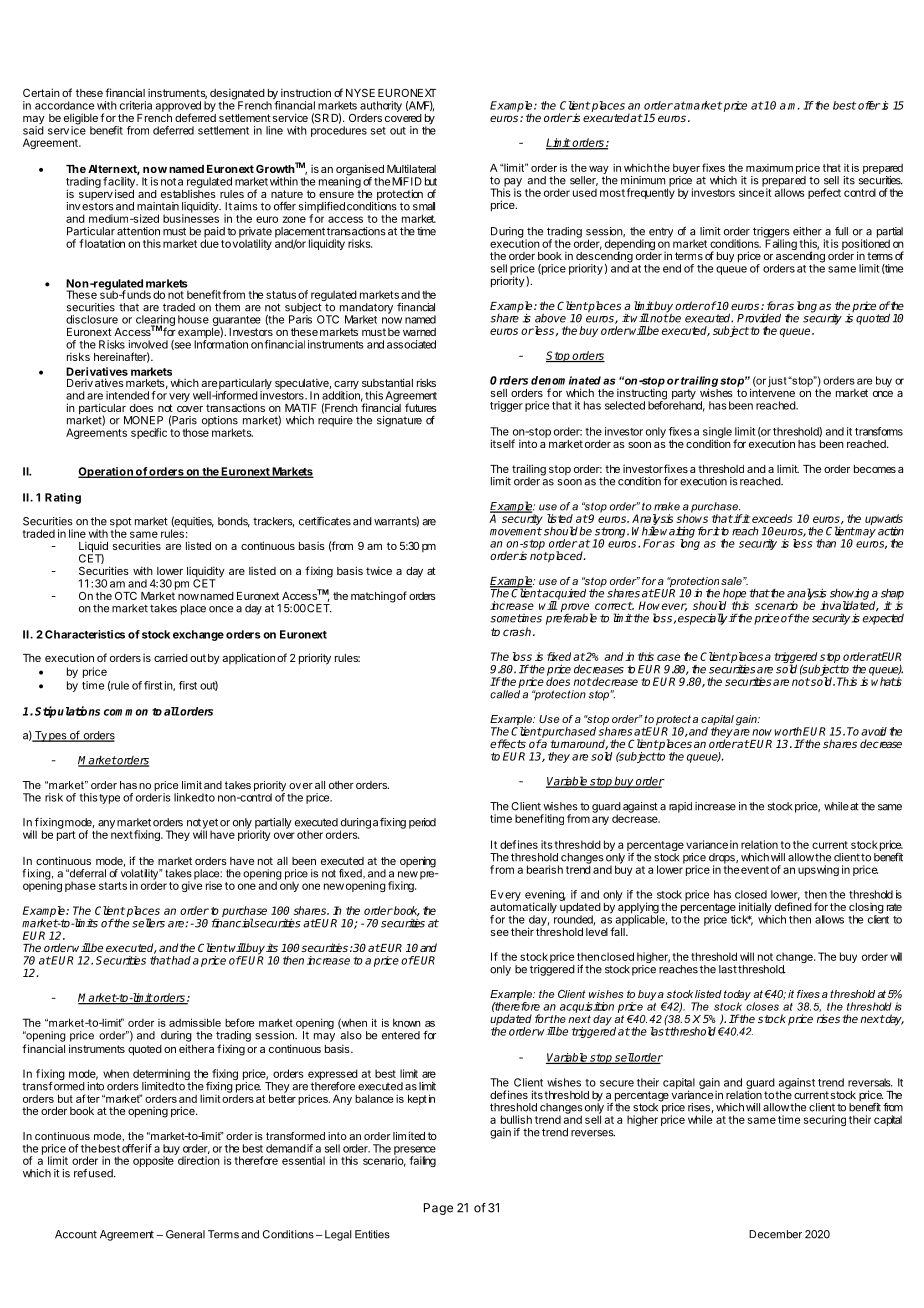 The width and height of the screenshot is (924, 1308). Describe the element at coordinates (793, 905) in the screenshot. I see `defined` at that location.
